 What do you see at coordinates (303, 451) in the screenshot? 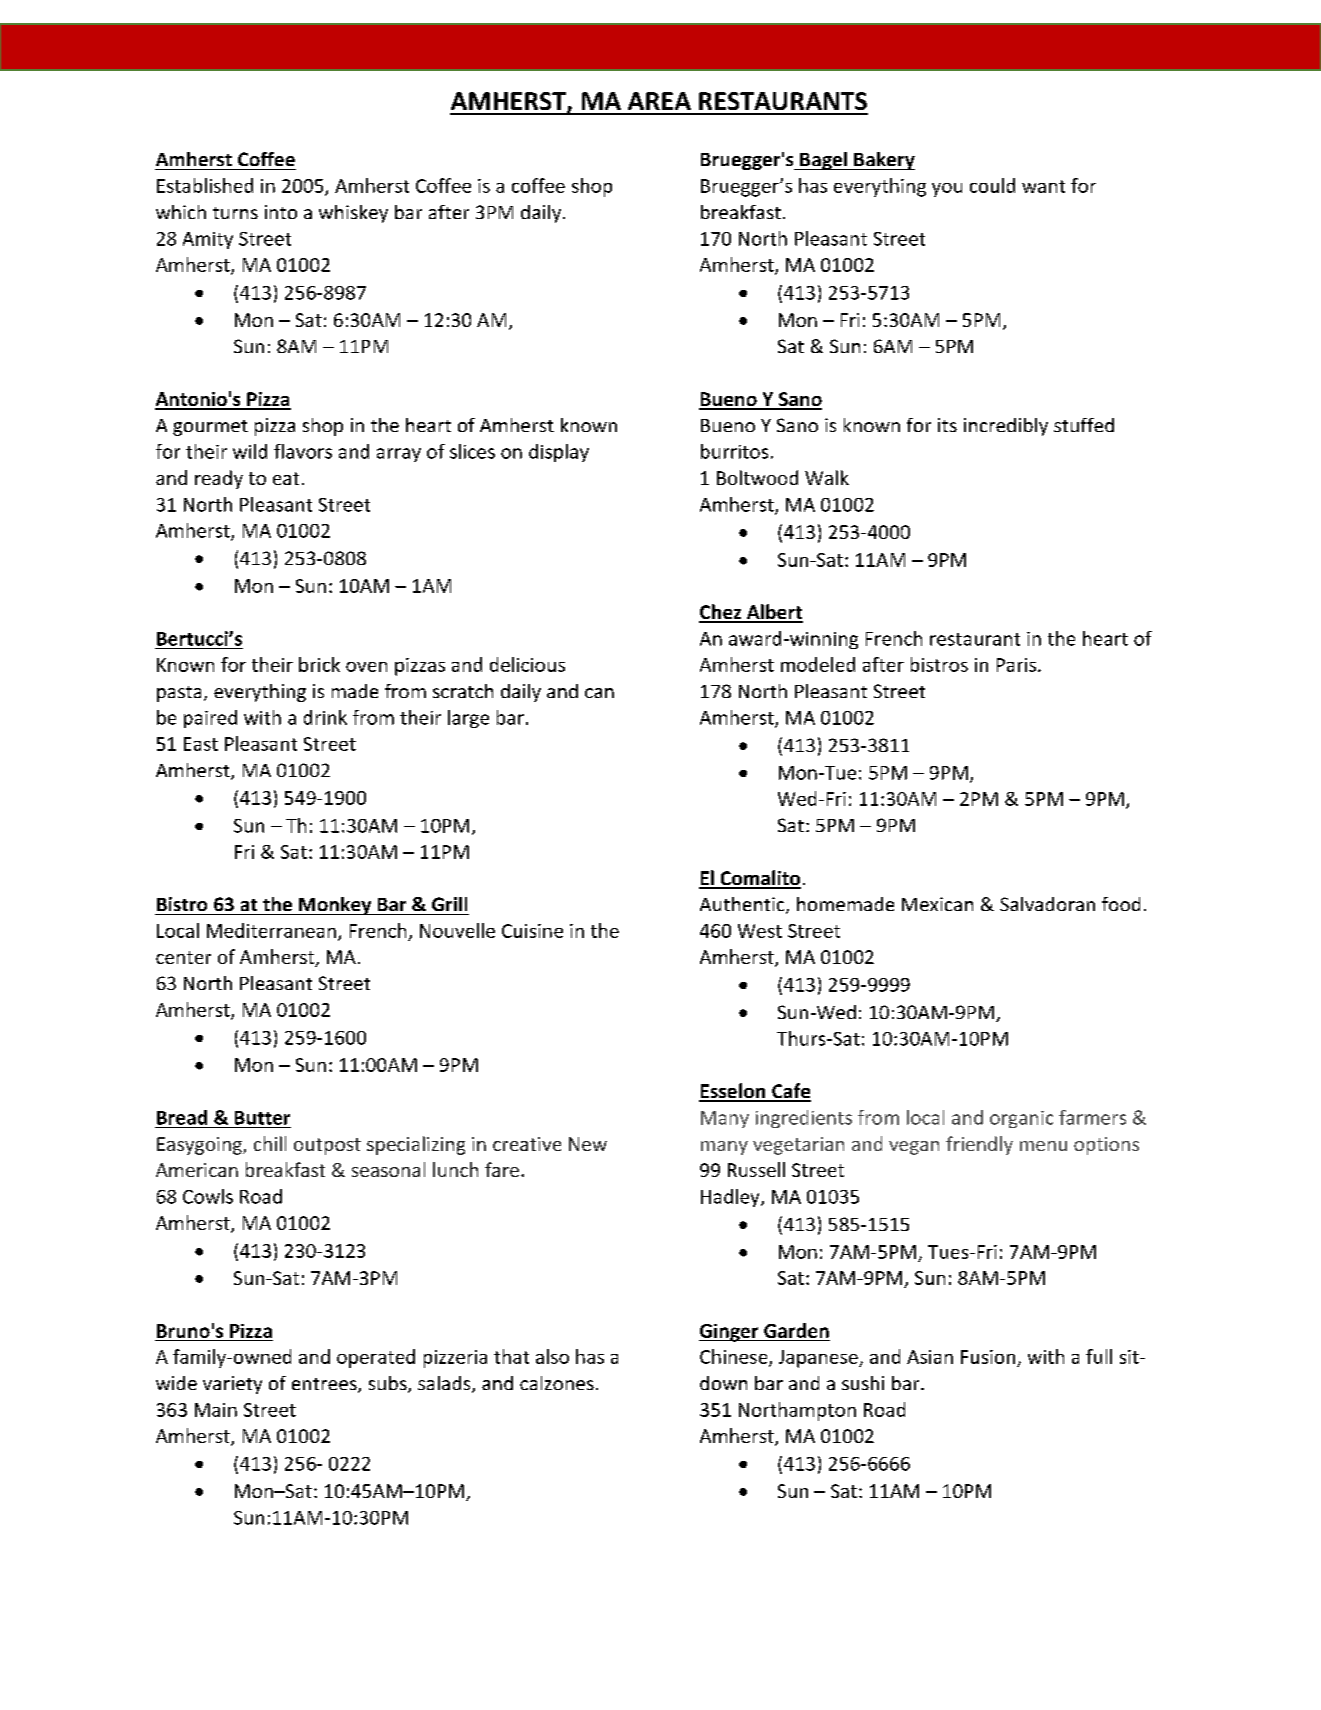
I see `flavors` at bounding box center [303, 451].
